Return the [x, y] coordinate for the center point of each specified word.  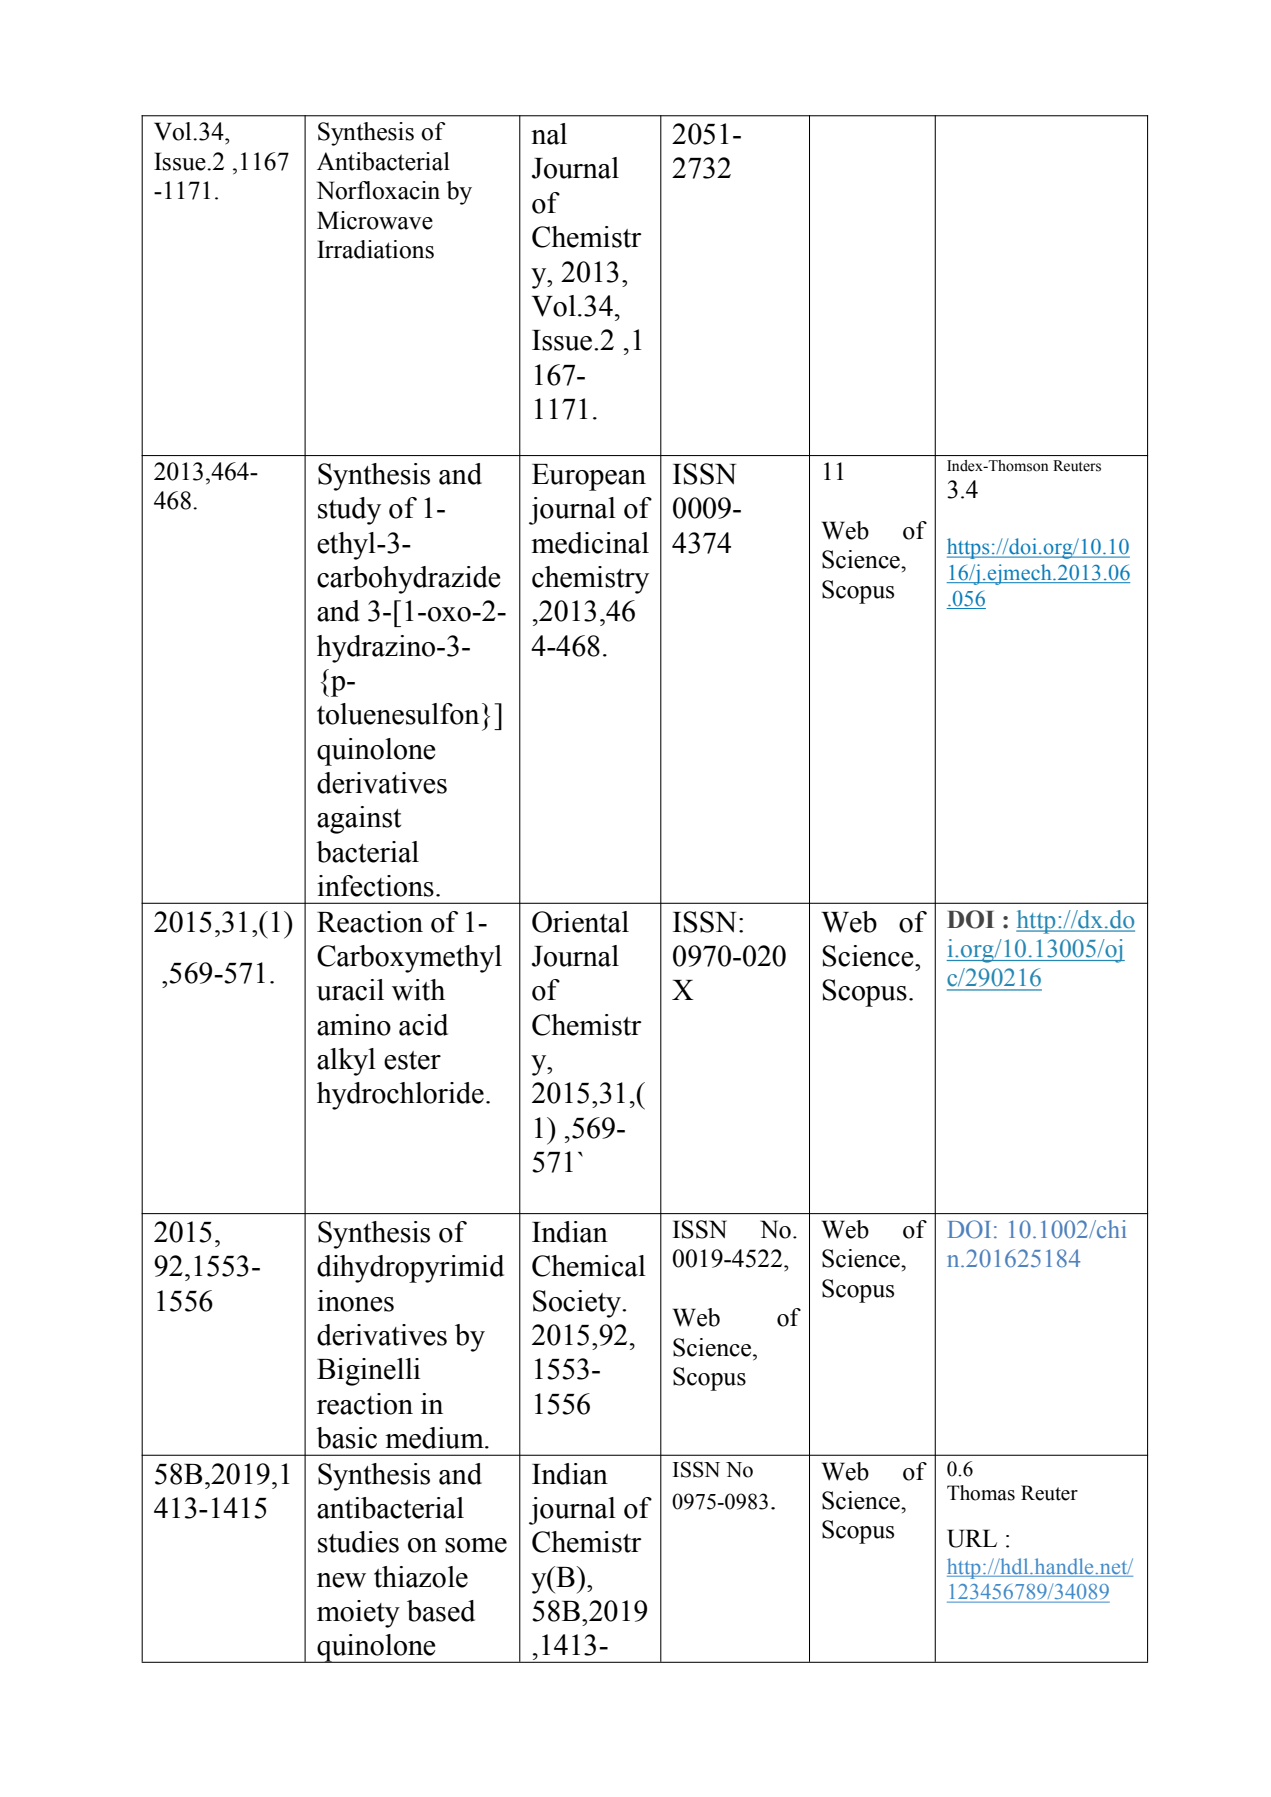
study [349, 511]
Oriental [580, 922]
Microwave [375, 220]
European [589, 477]
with [418, 990]
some [476, 1545]
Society [578, 1304]
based [441, 1611]
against [359, 820]
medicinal [590, 543]
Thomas [981, 1493]
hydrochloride [400, 1096]
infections [375, 886]
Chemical [589, 1266]
